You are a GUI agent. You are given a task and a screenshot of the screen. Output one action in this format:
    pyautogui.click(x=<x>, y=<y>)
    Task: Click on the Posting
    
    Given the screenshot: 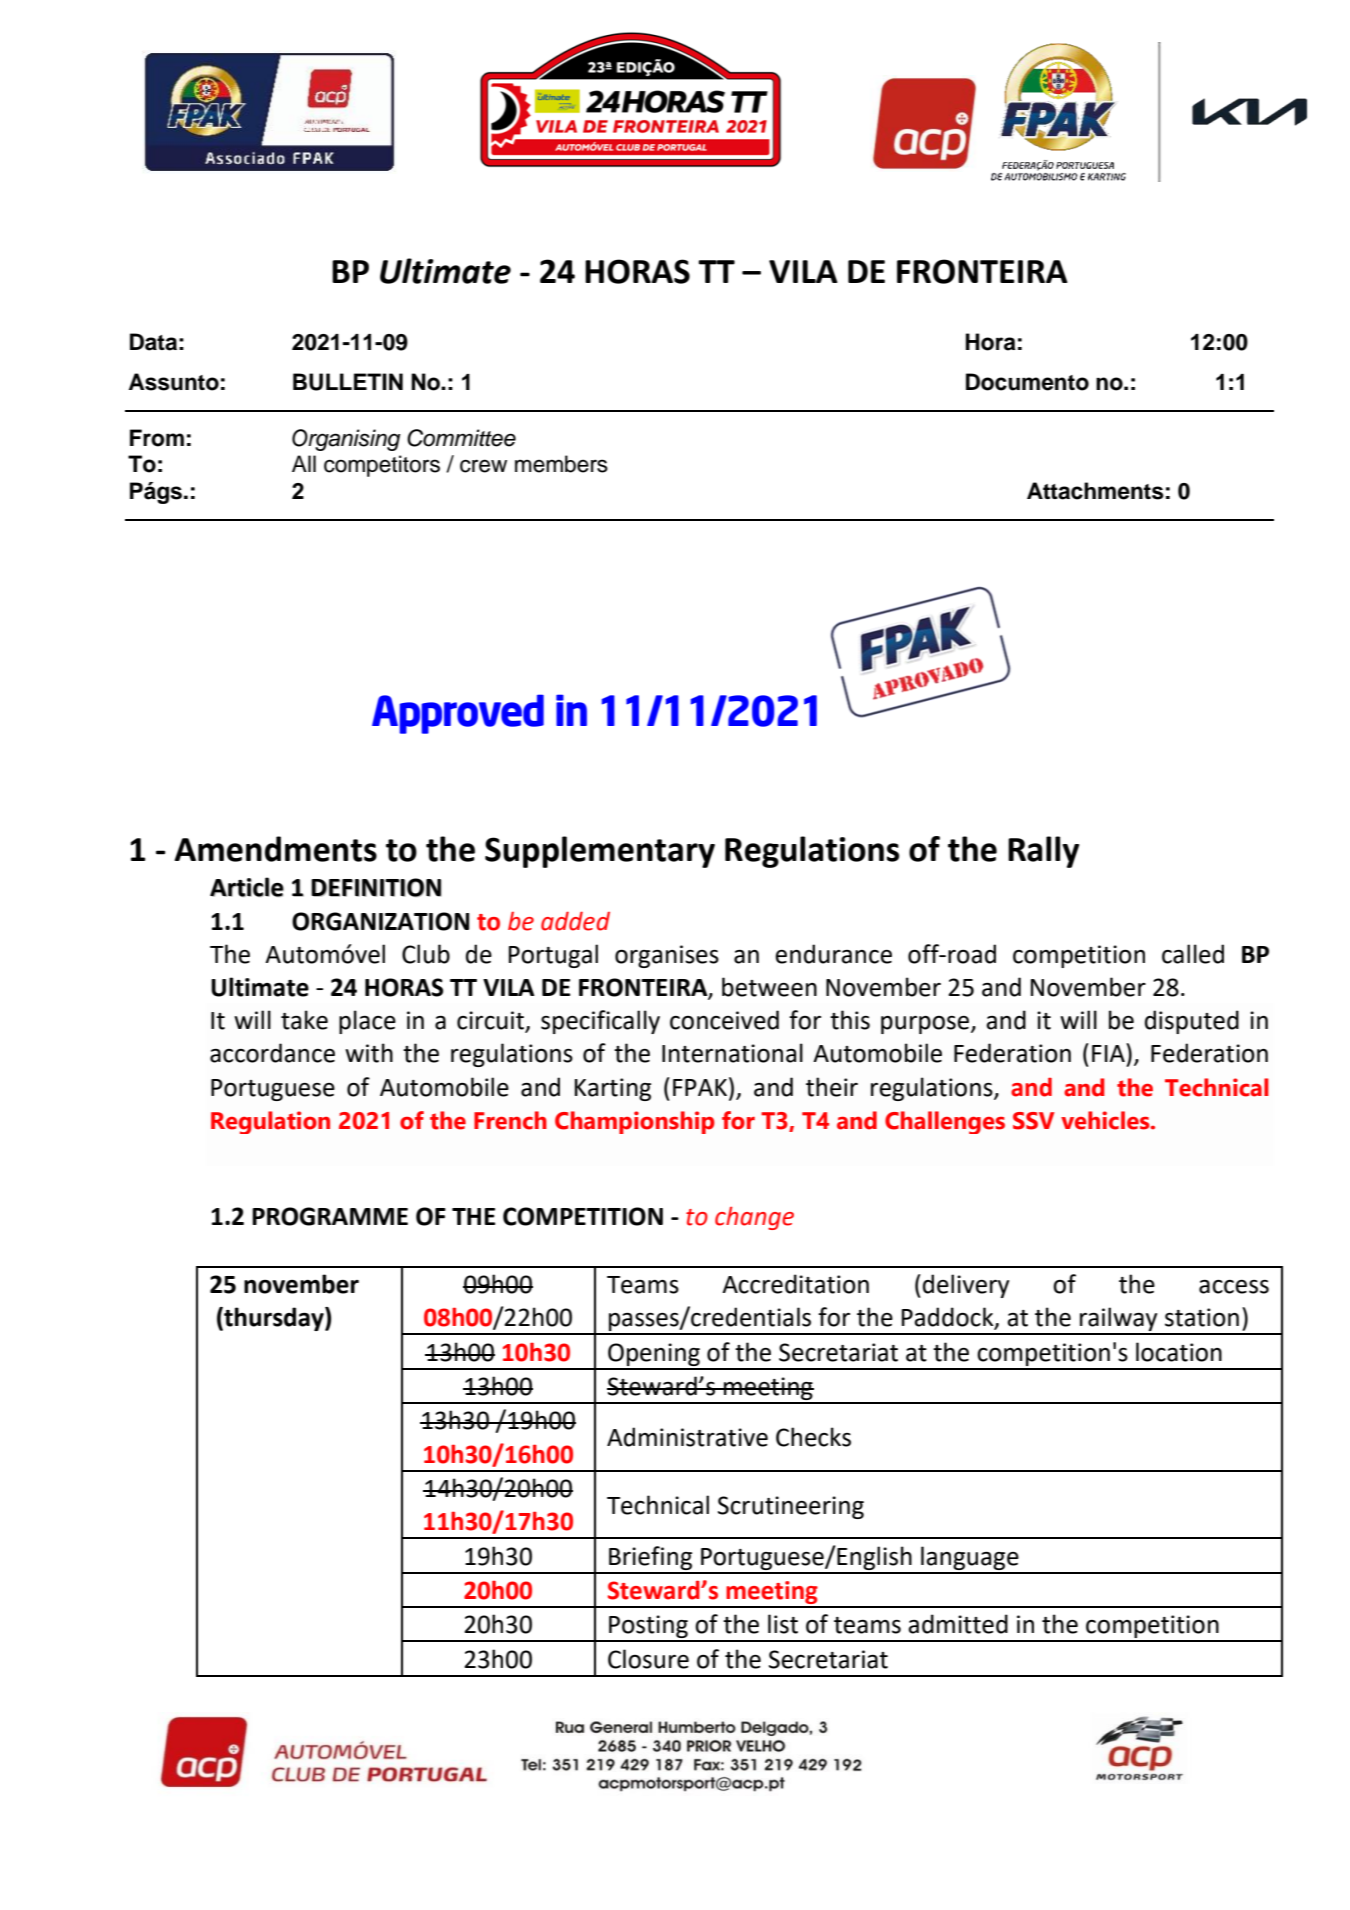 What is the action you would take?
    pyautogui.click(x=648, y=1628)
